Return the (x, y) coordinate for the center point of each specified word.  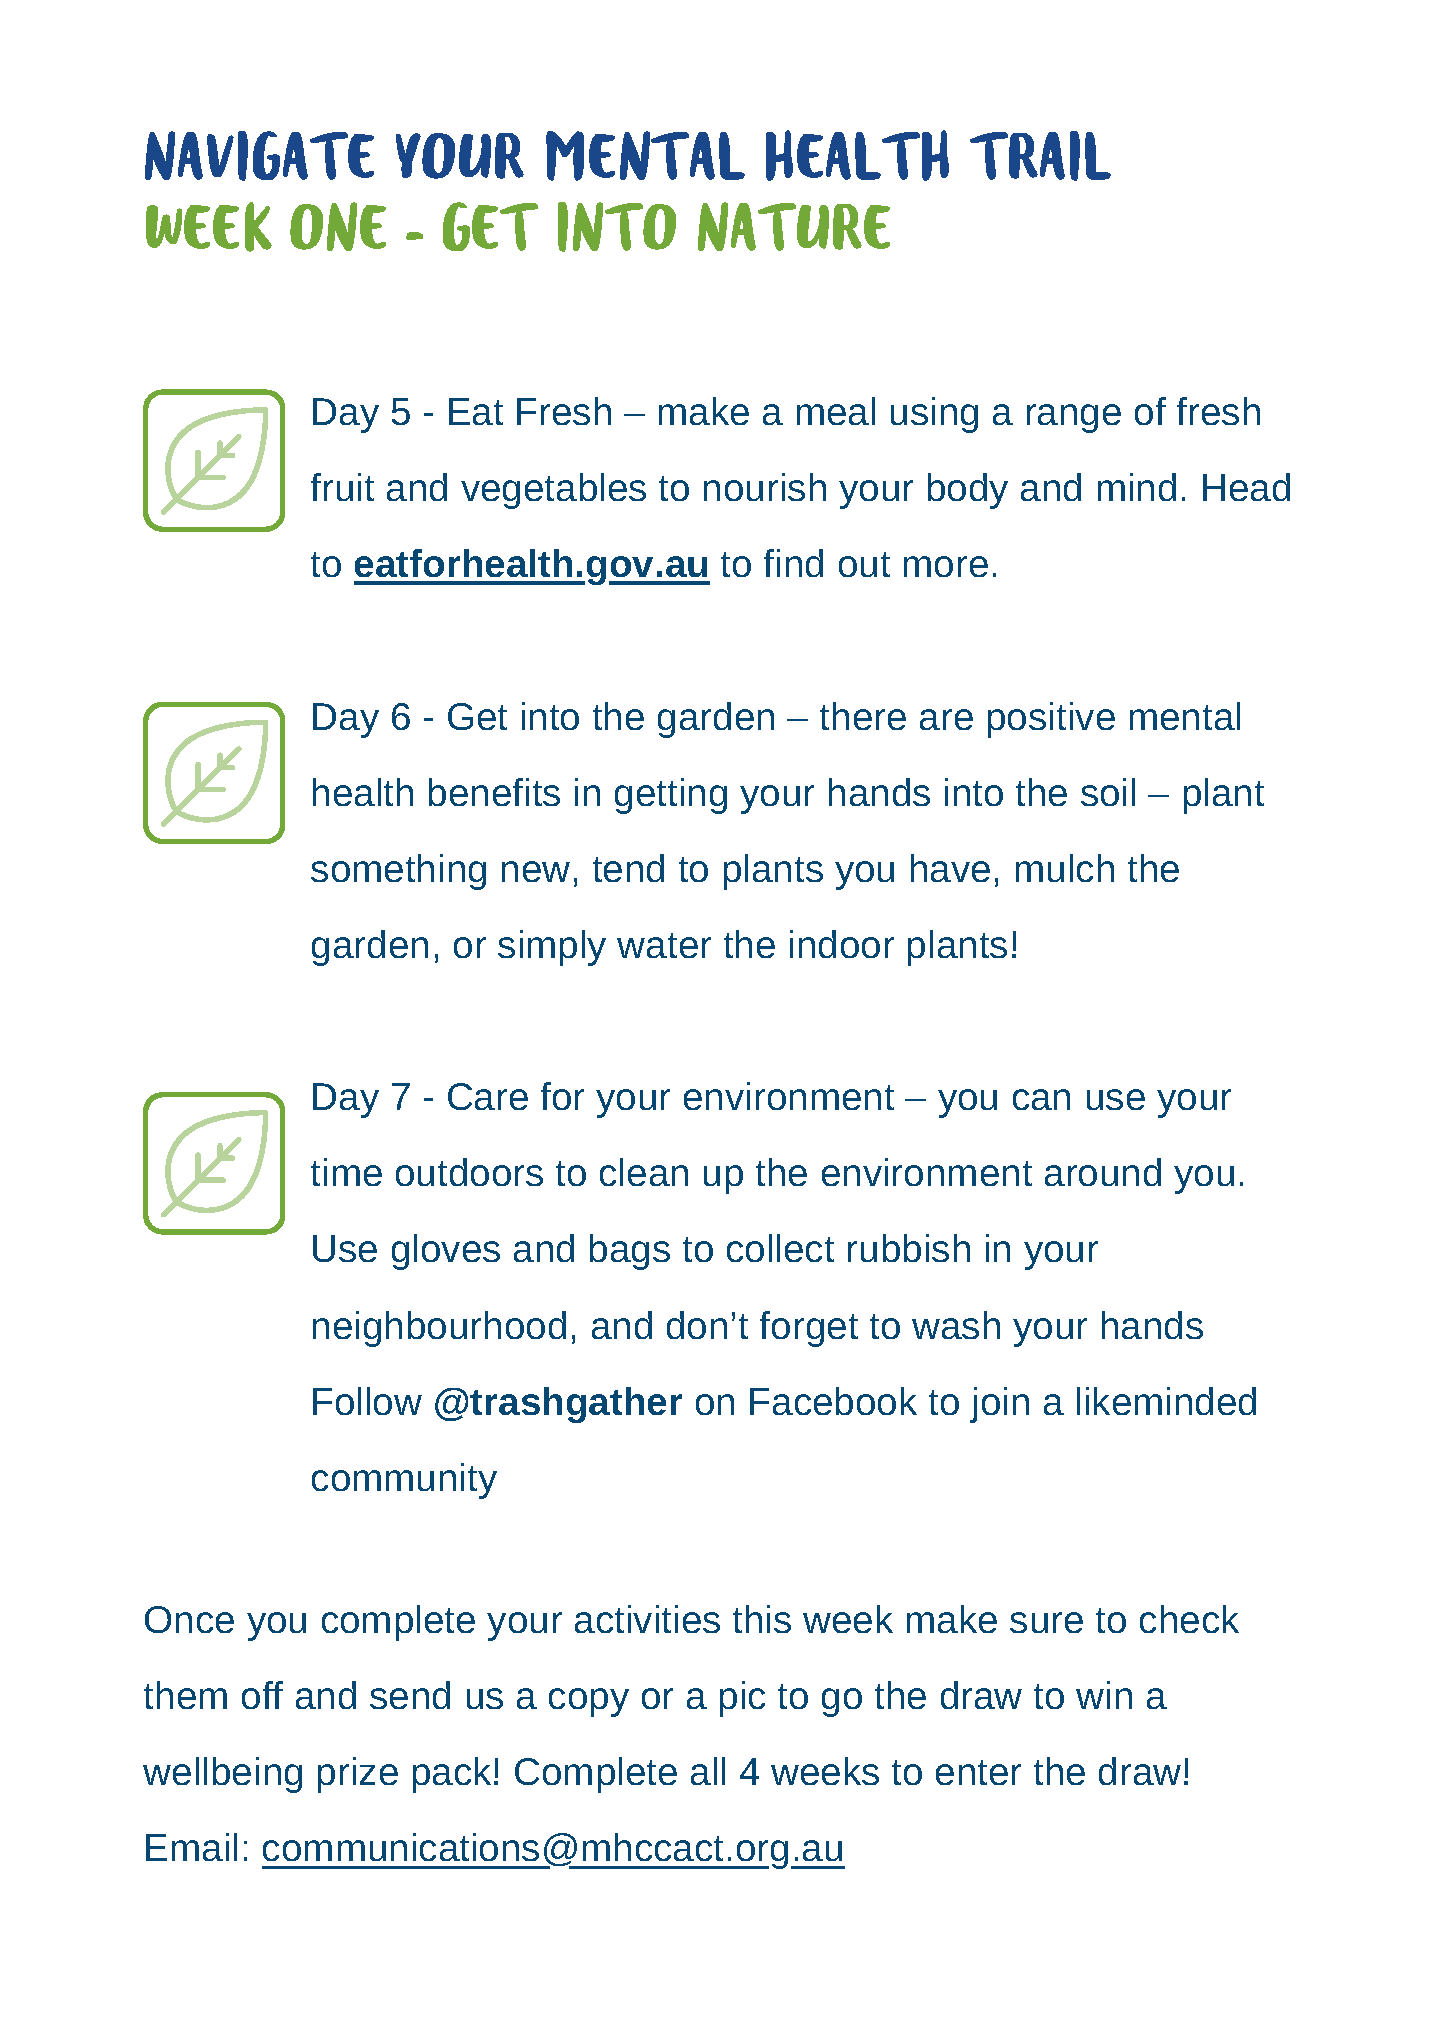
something (398, 872)
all (708, 1771)
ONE (338, 226)
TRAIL (1040, 156)
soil (1108, 792)
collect (780, 1248)
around (1103, 1172)
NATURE (794, 226)
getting (671, 796)
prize (358, 1775)
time (346, 1172)
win (1104, 1695)
